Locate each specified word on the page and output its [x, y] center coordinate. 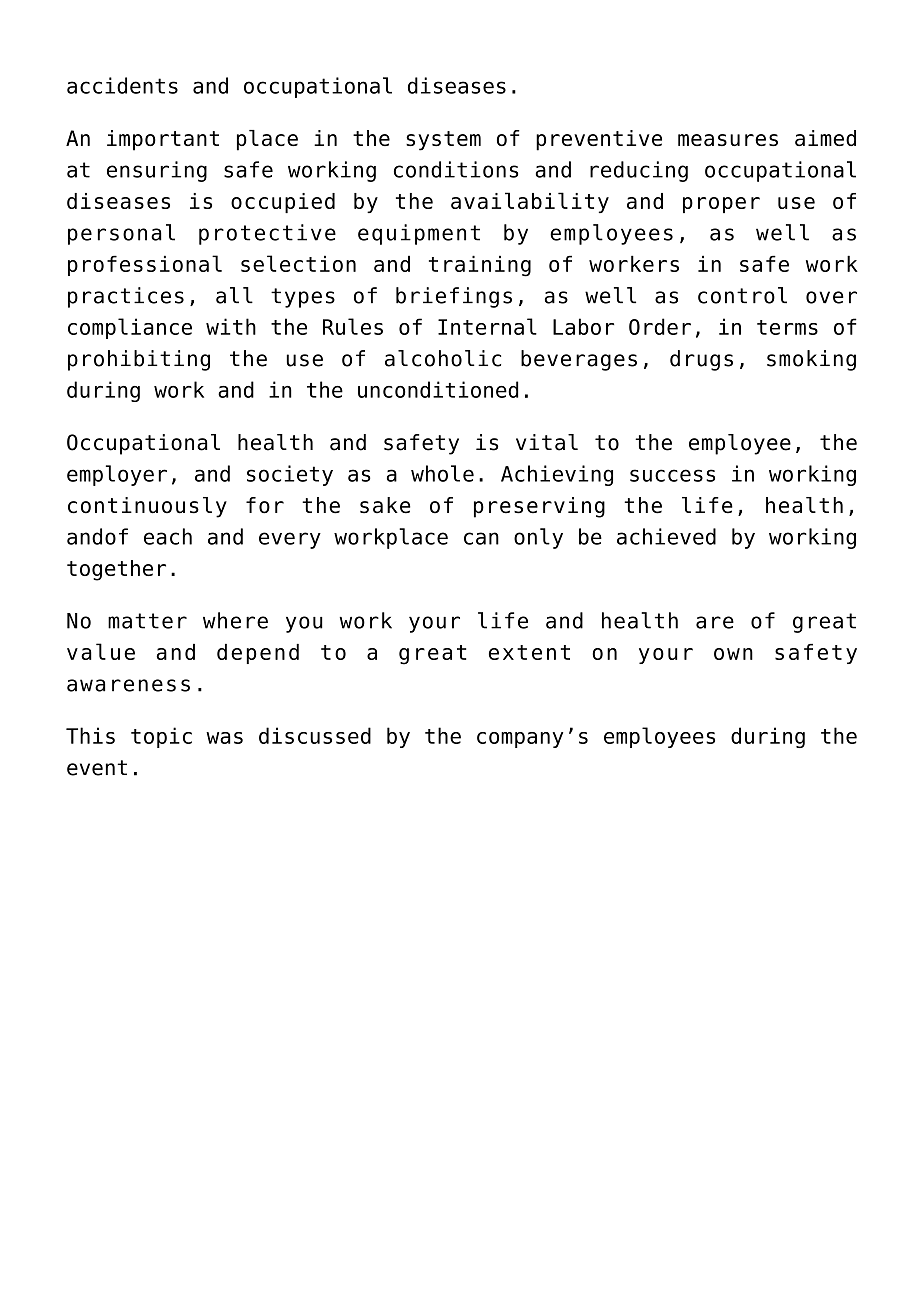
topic [161, 737]
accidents [122, 85]
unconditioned [438, 389]
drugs [701, 360]
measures [728, 140]
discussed [315, 735]
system [443, 141]
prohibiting [139, 360]
